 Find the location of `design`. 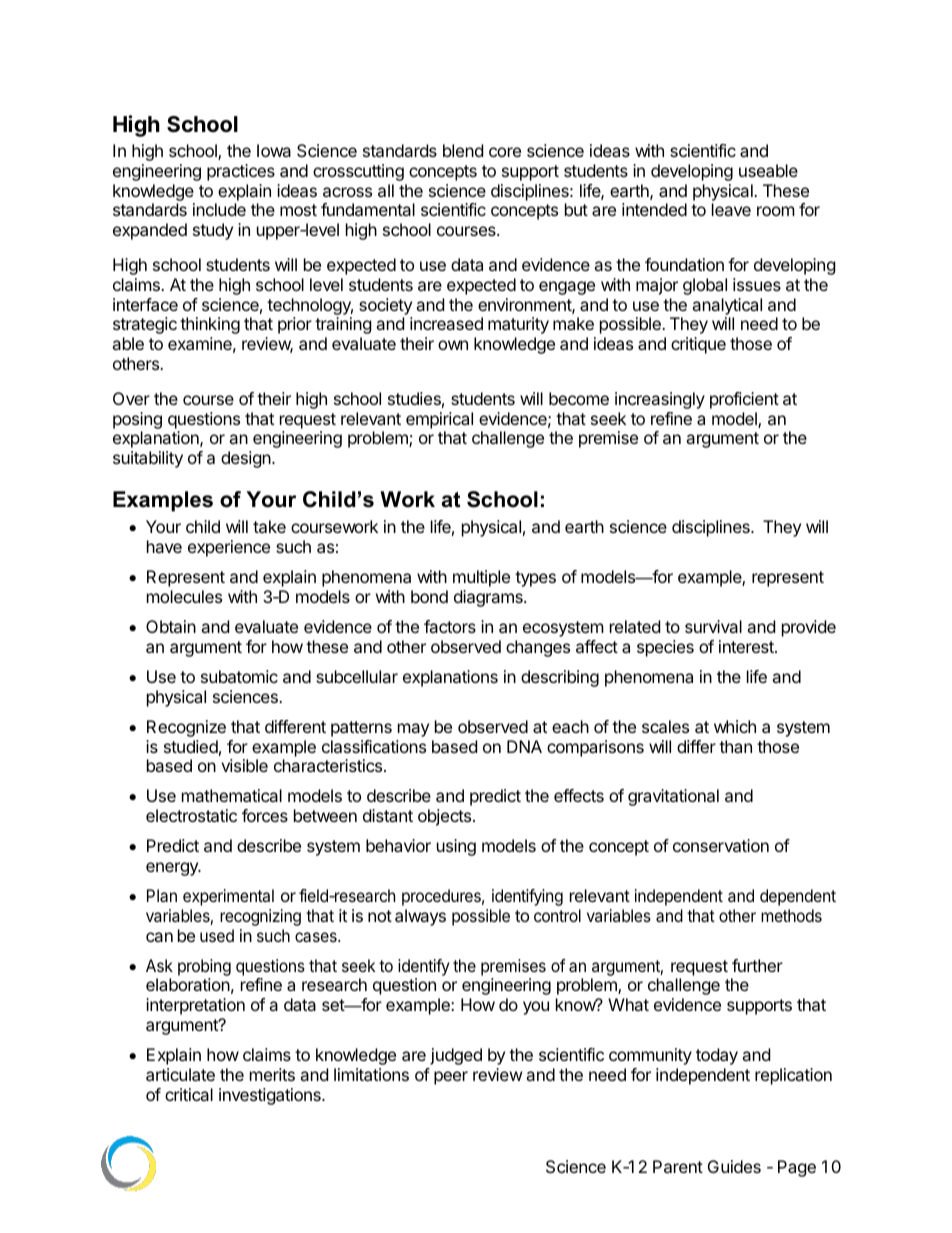

design is located at coordinates (246, 459).
